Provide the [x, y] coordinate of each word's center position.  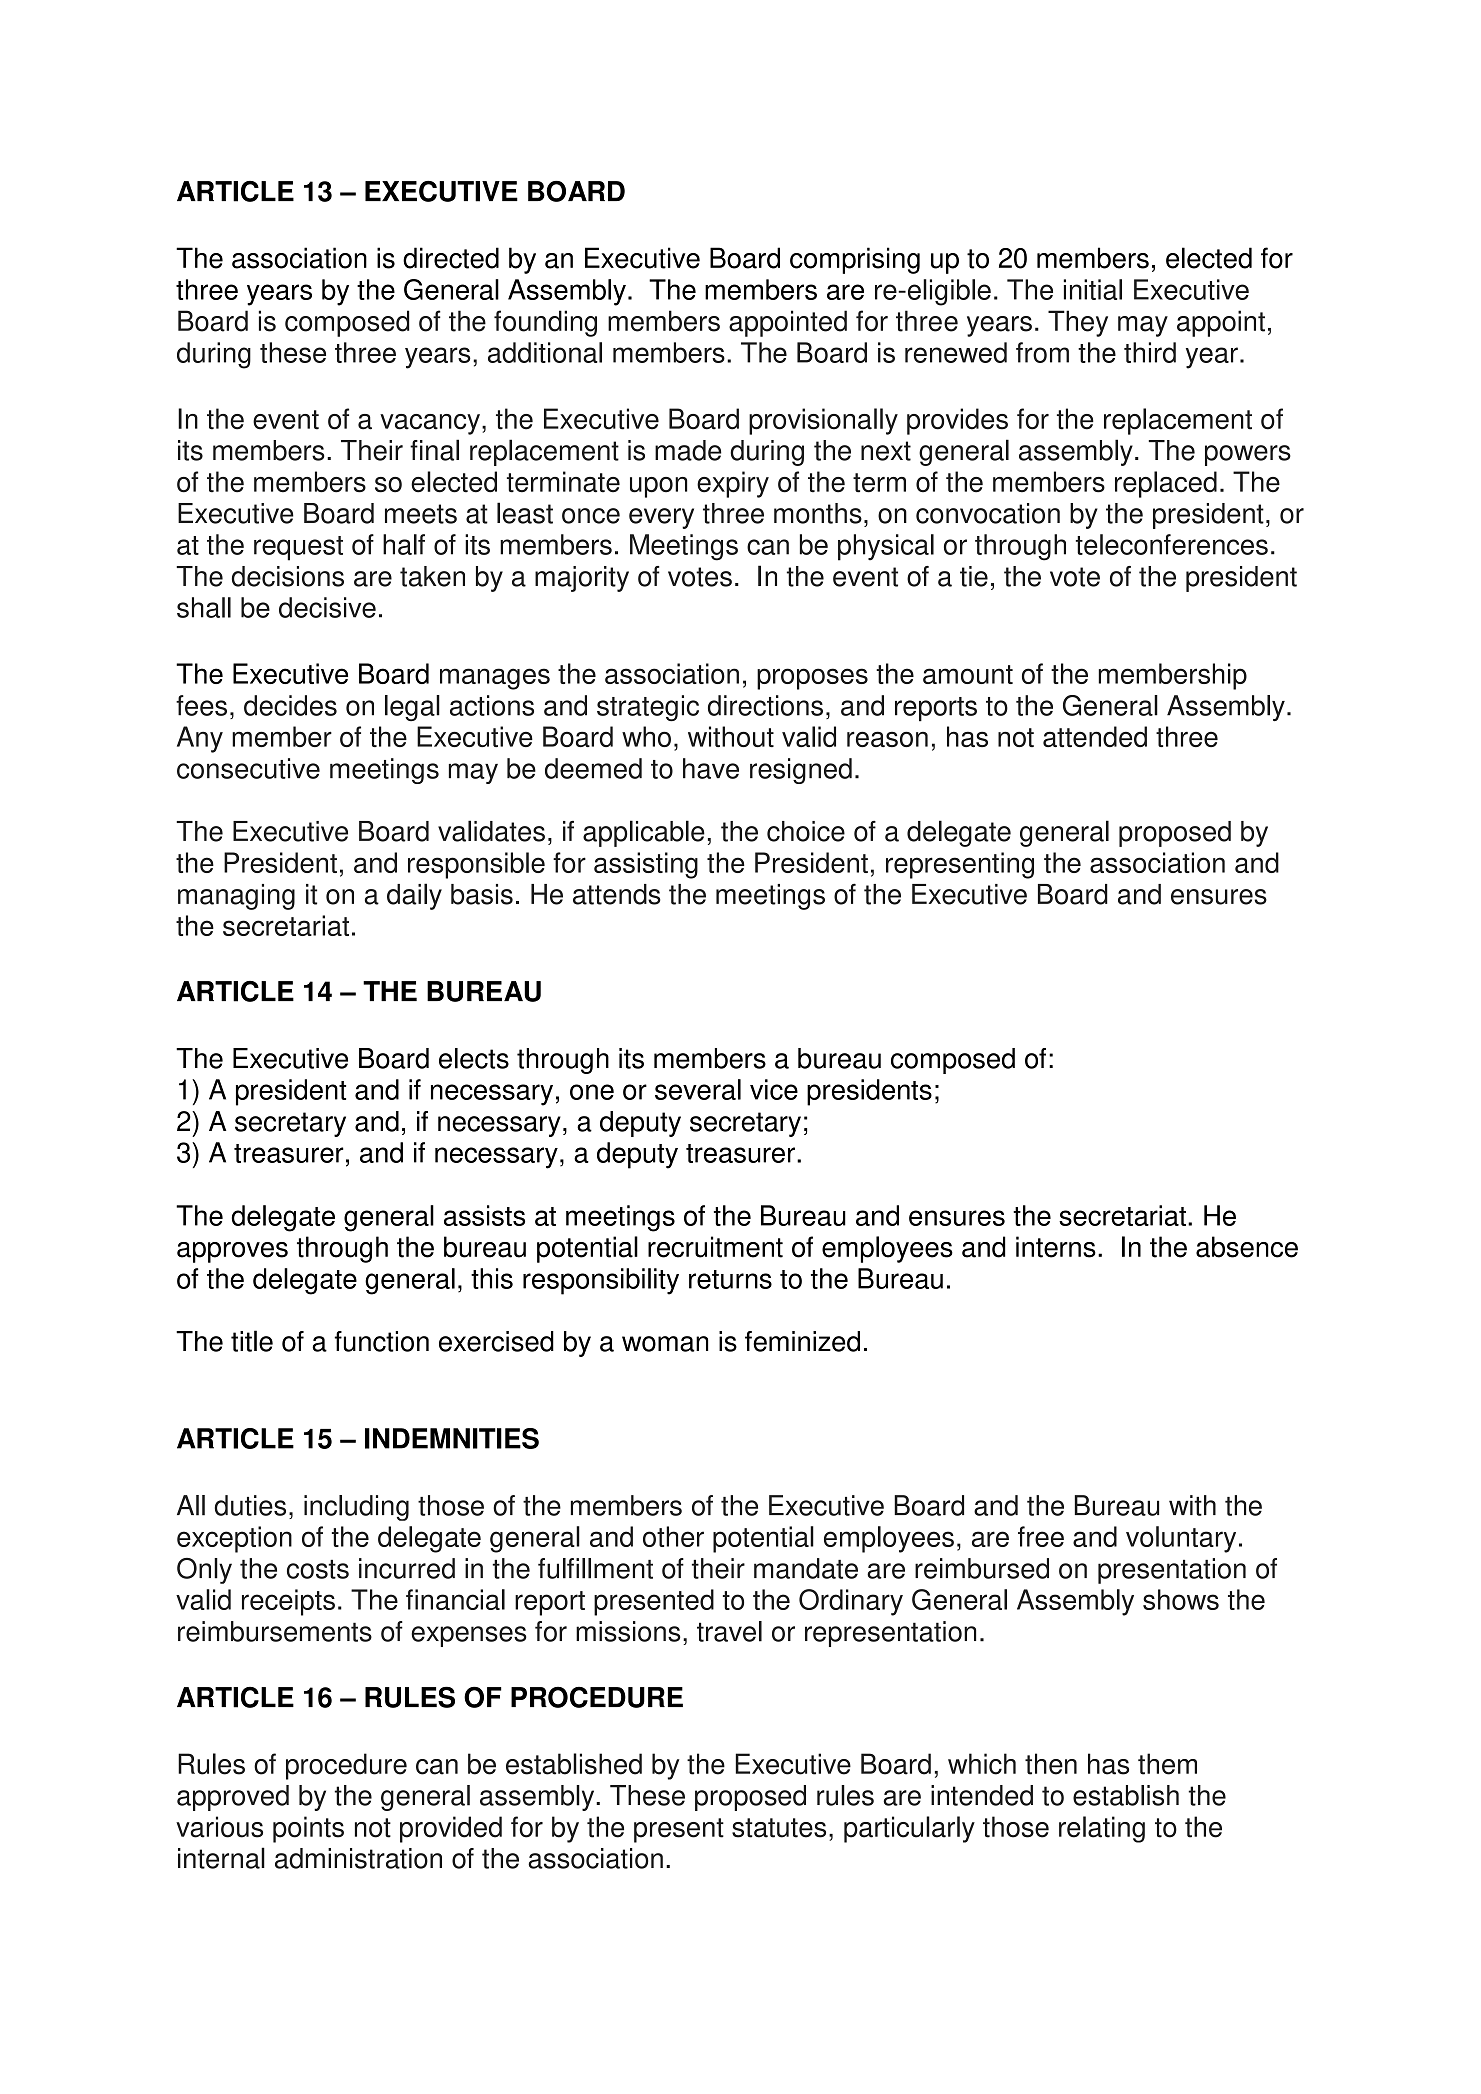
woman [665, 1344]
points [308, 1829]
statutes [779, 1828]
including [356, 1508]
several [698, 1089]
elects [474, 1058]
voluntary [1181, 1539]
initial [1093, 289]
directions [765, 705]
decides [290, 705]
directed [451, 258]
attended [1095, 736]
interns [1056, 1247]
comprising [855, 260]
